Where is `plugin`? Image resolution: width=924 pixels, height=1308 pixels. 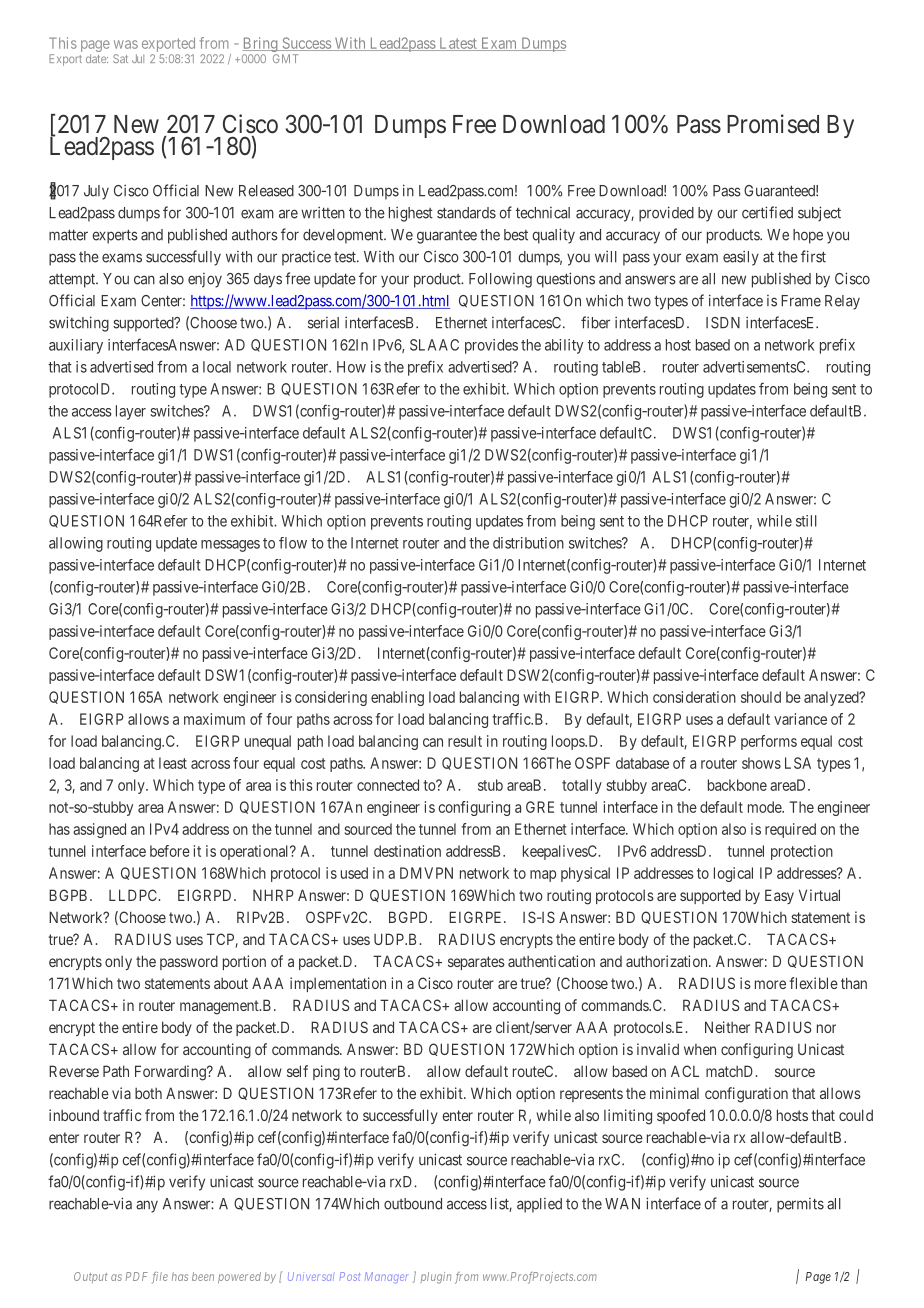 plugin is located at coordinates (436, 1278).
